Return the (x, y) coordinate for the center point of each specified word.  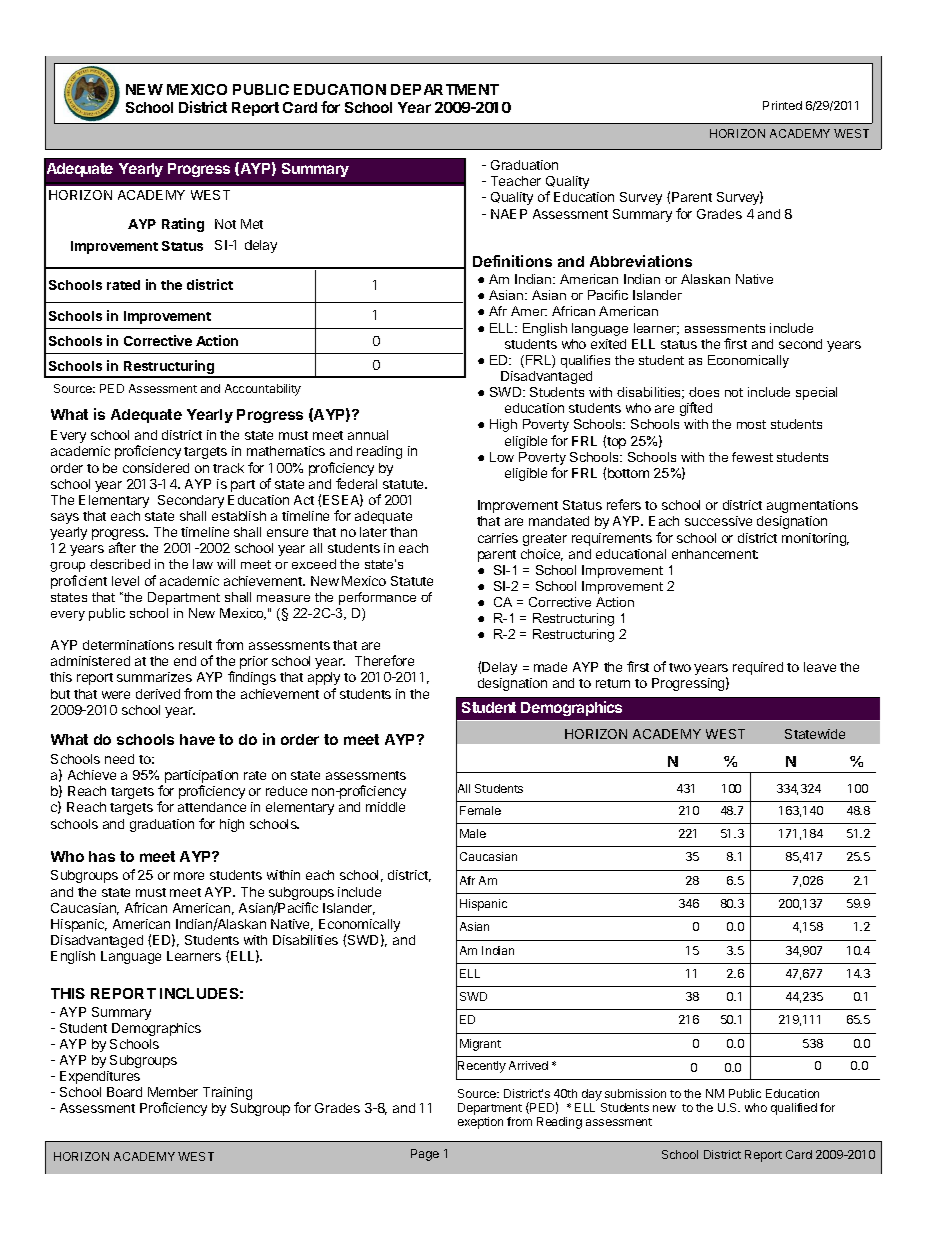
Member (173, 1092)
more (189, 876)
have (197, 739)
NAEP (509, 214)
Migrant (480, 1045)
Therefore (384, 660)
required (758, 668)
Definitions (512, 261)
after (122, 547)
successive (718, 521)
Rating (183, 225)
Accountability (263, 390)
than (403, 532)
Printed (782, 105)
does (704, 392)
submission (635, 1093)
